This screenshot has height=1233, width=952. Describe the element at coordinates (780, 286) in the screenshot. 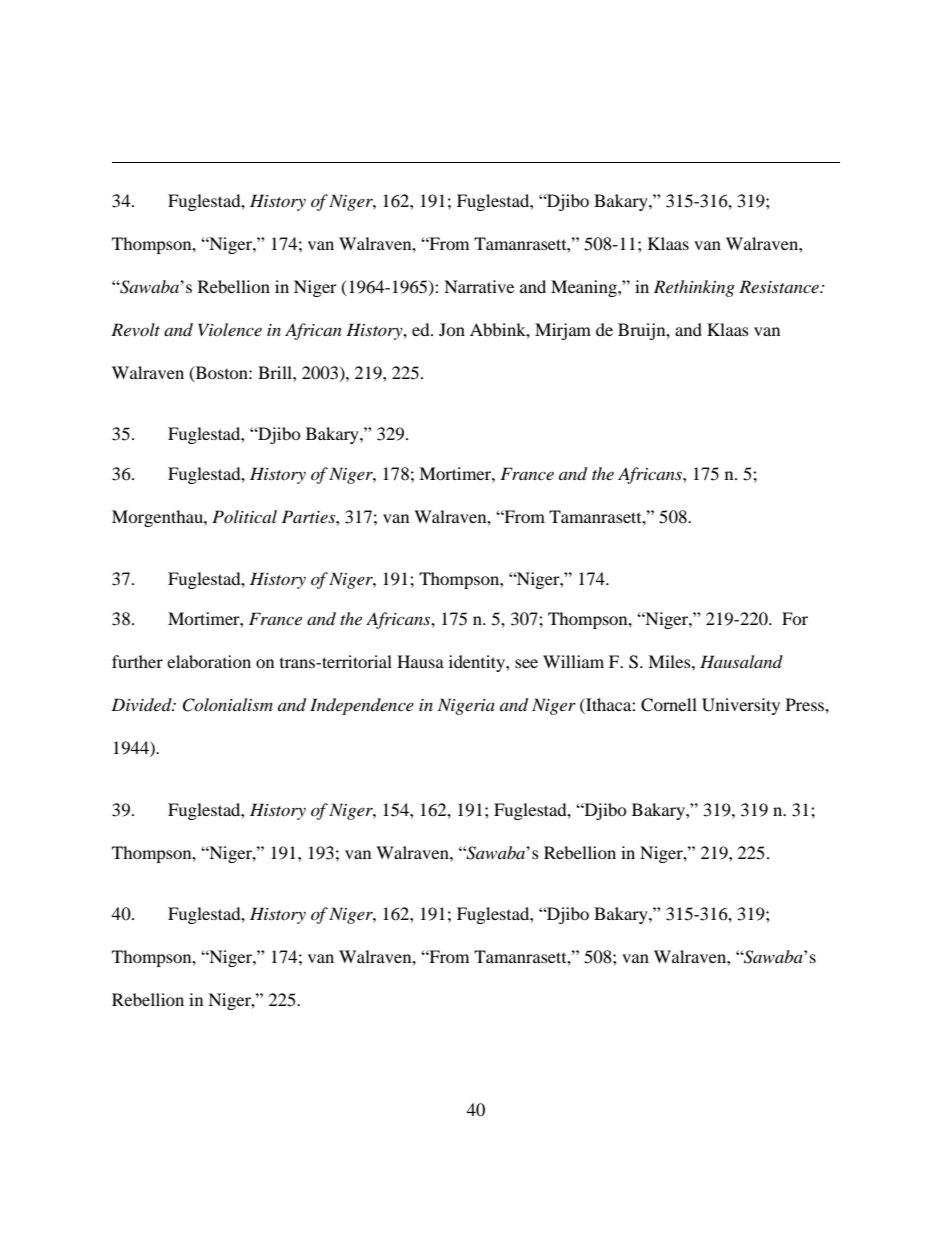

I see `Resistance` at that location.
